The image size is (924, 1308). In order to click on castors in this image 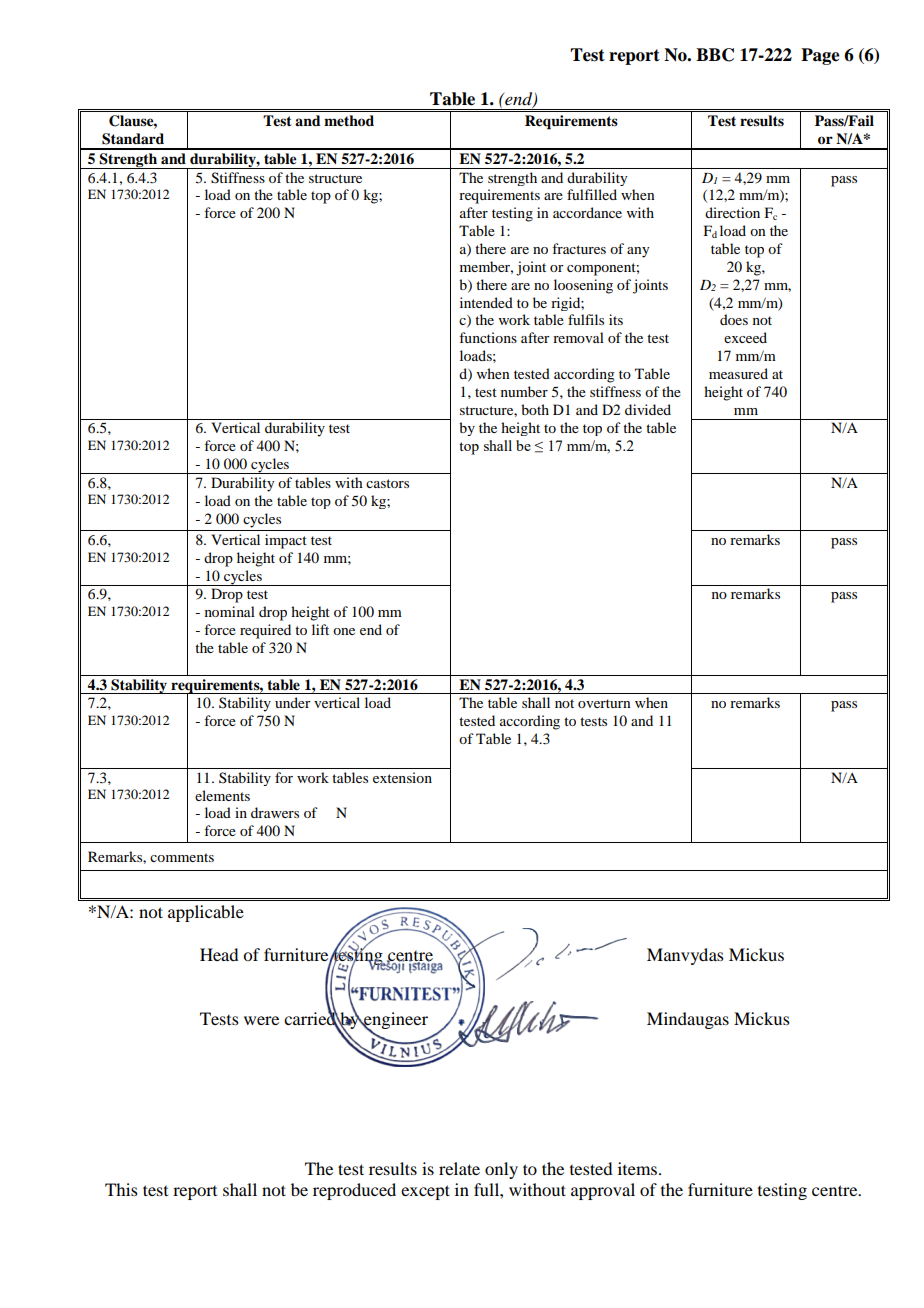, I will do `click(387, 483)`.
